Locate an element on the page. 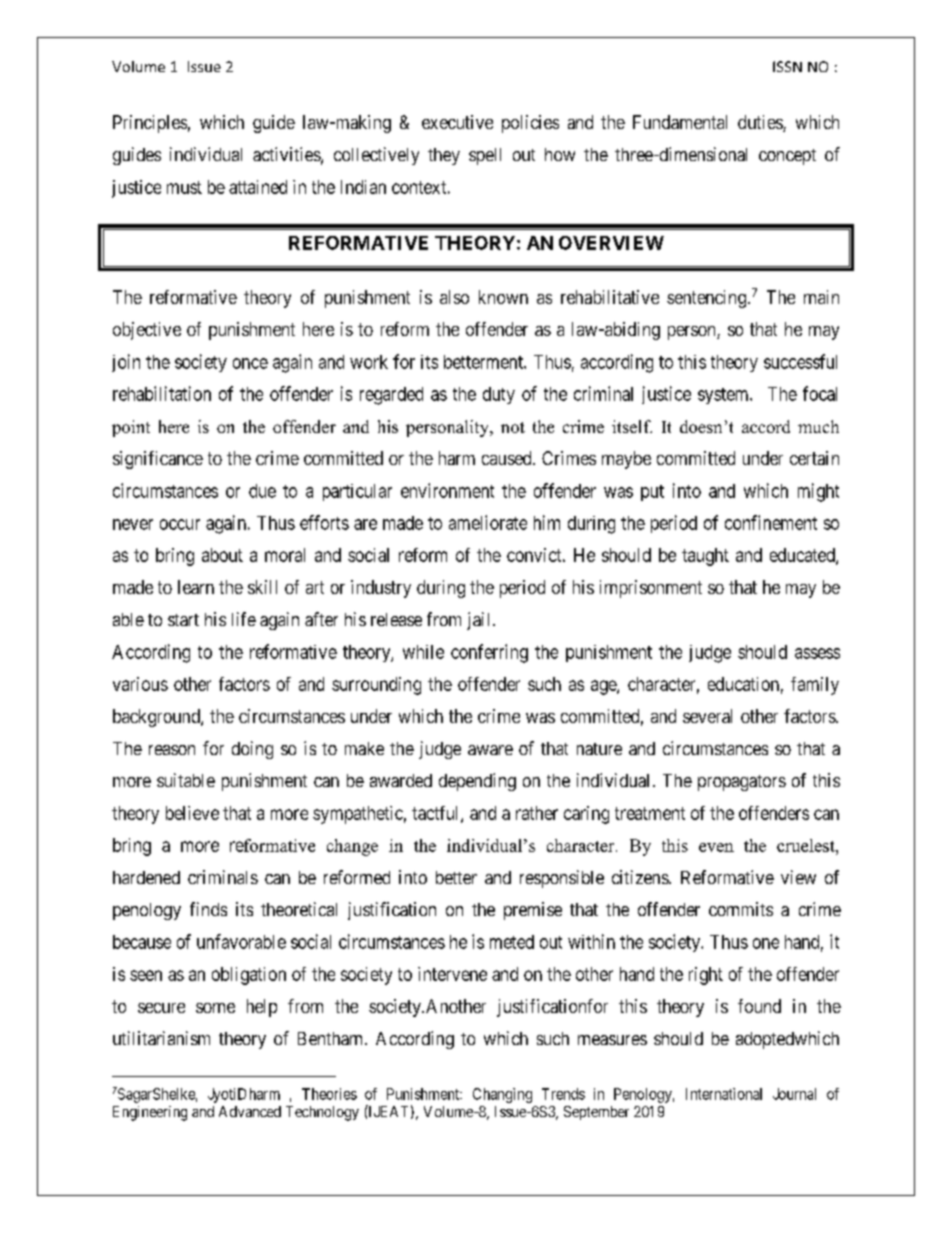 This page has width=952, height=1233. reason is located at coordinates (172, 750).
